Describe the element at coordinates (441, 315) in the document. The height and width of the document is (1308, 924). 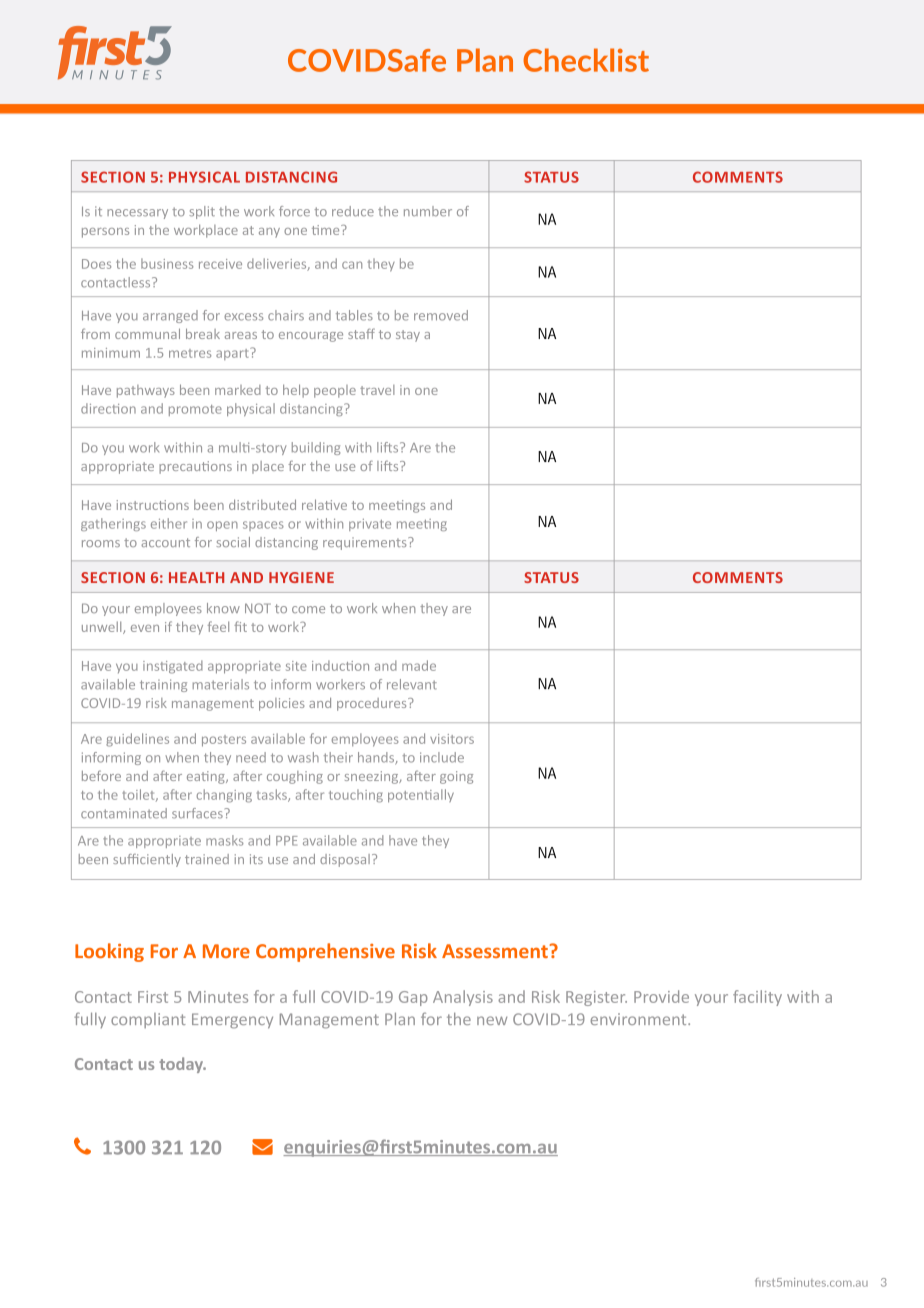
I see `removed` at that location.
